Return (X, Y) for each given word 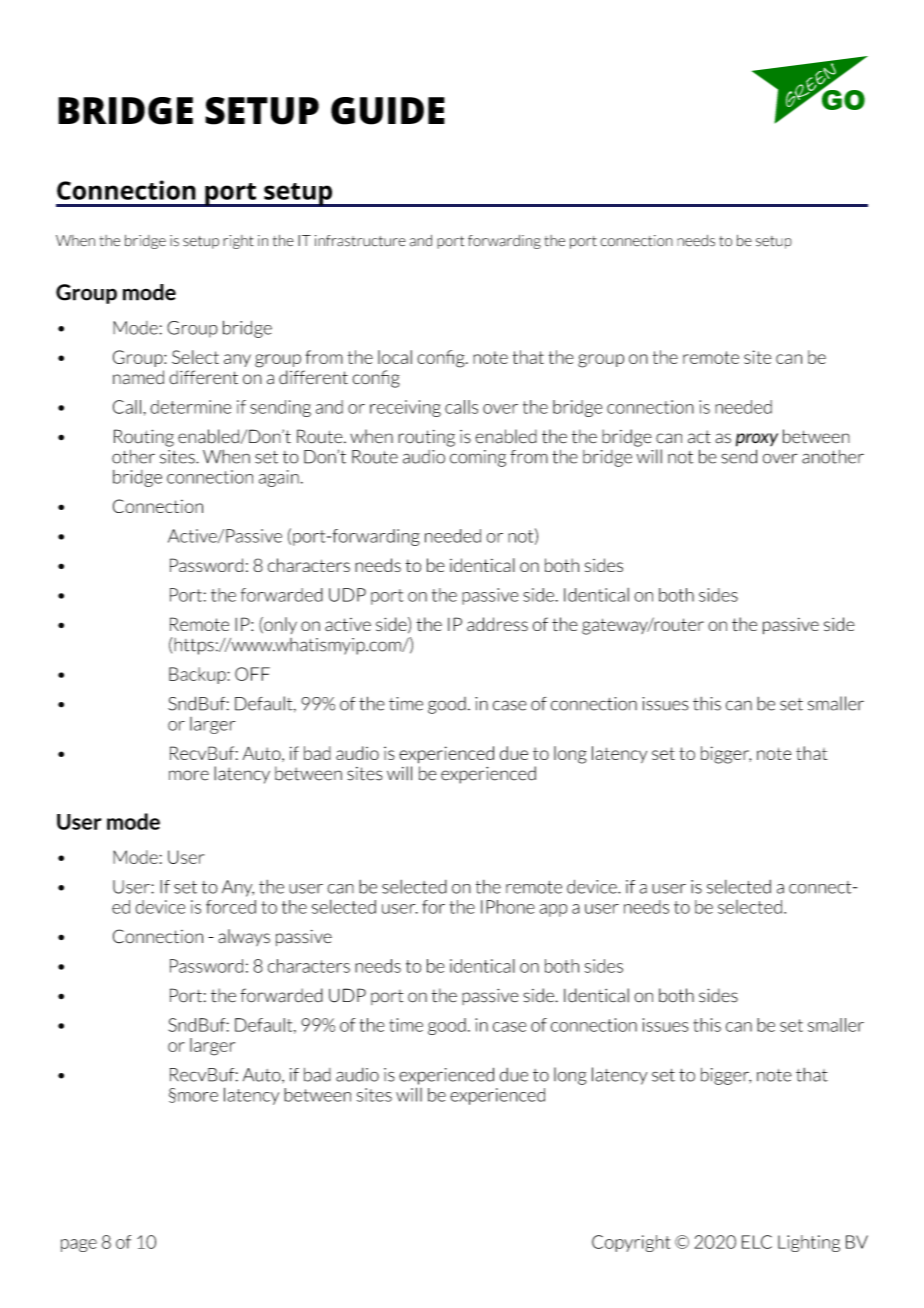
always (244, 937)
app (553, 910)
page (79, 1245)
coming (478, 458)
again (279, 478)
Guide (388, 111)
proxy (757, 440)
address (497, 624)
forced (231, 907)
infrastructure (360, 241)
